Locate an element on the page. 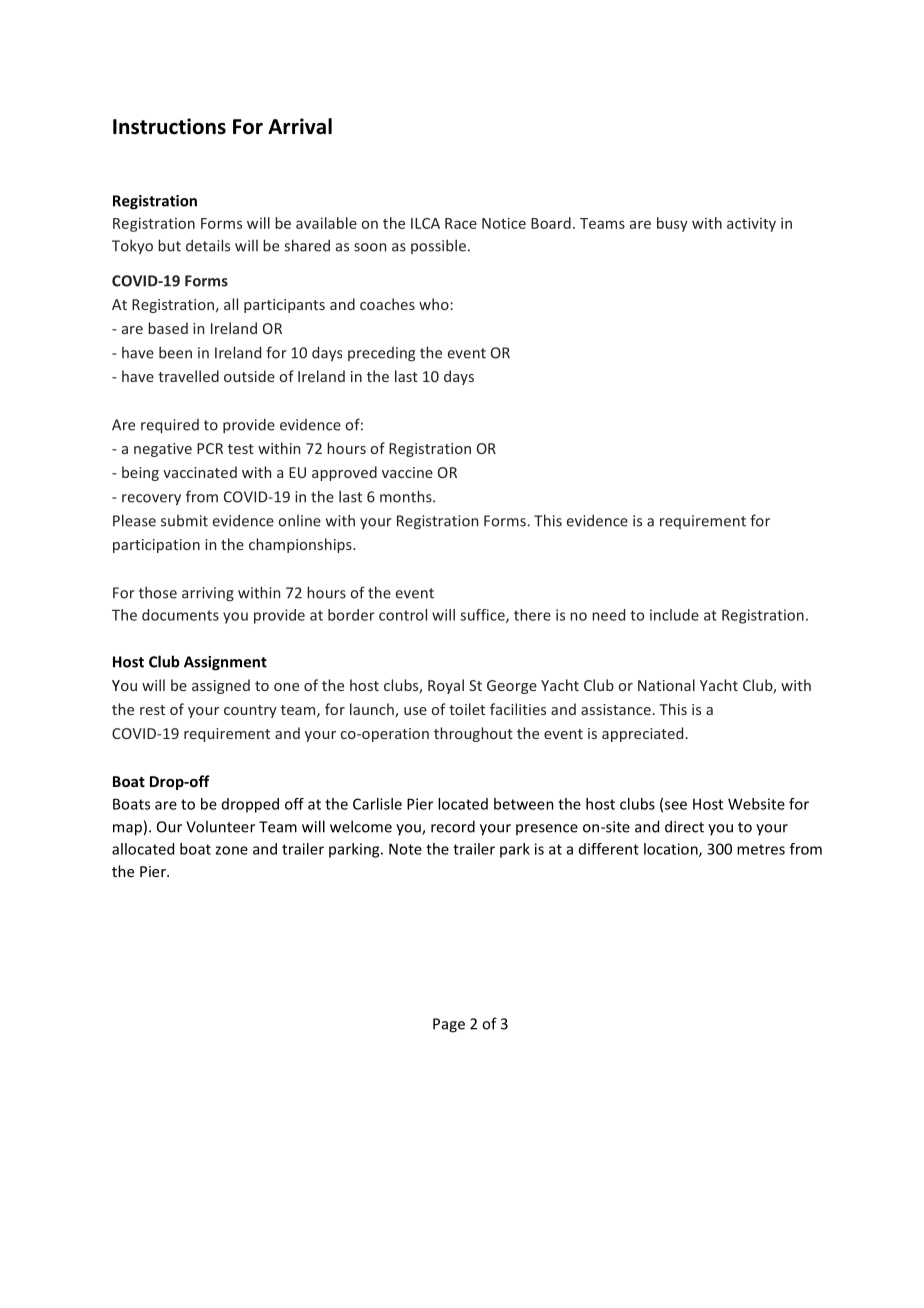 The width and height of the image is (924, 1308). vaccine is located at coordinates (407, 472).
